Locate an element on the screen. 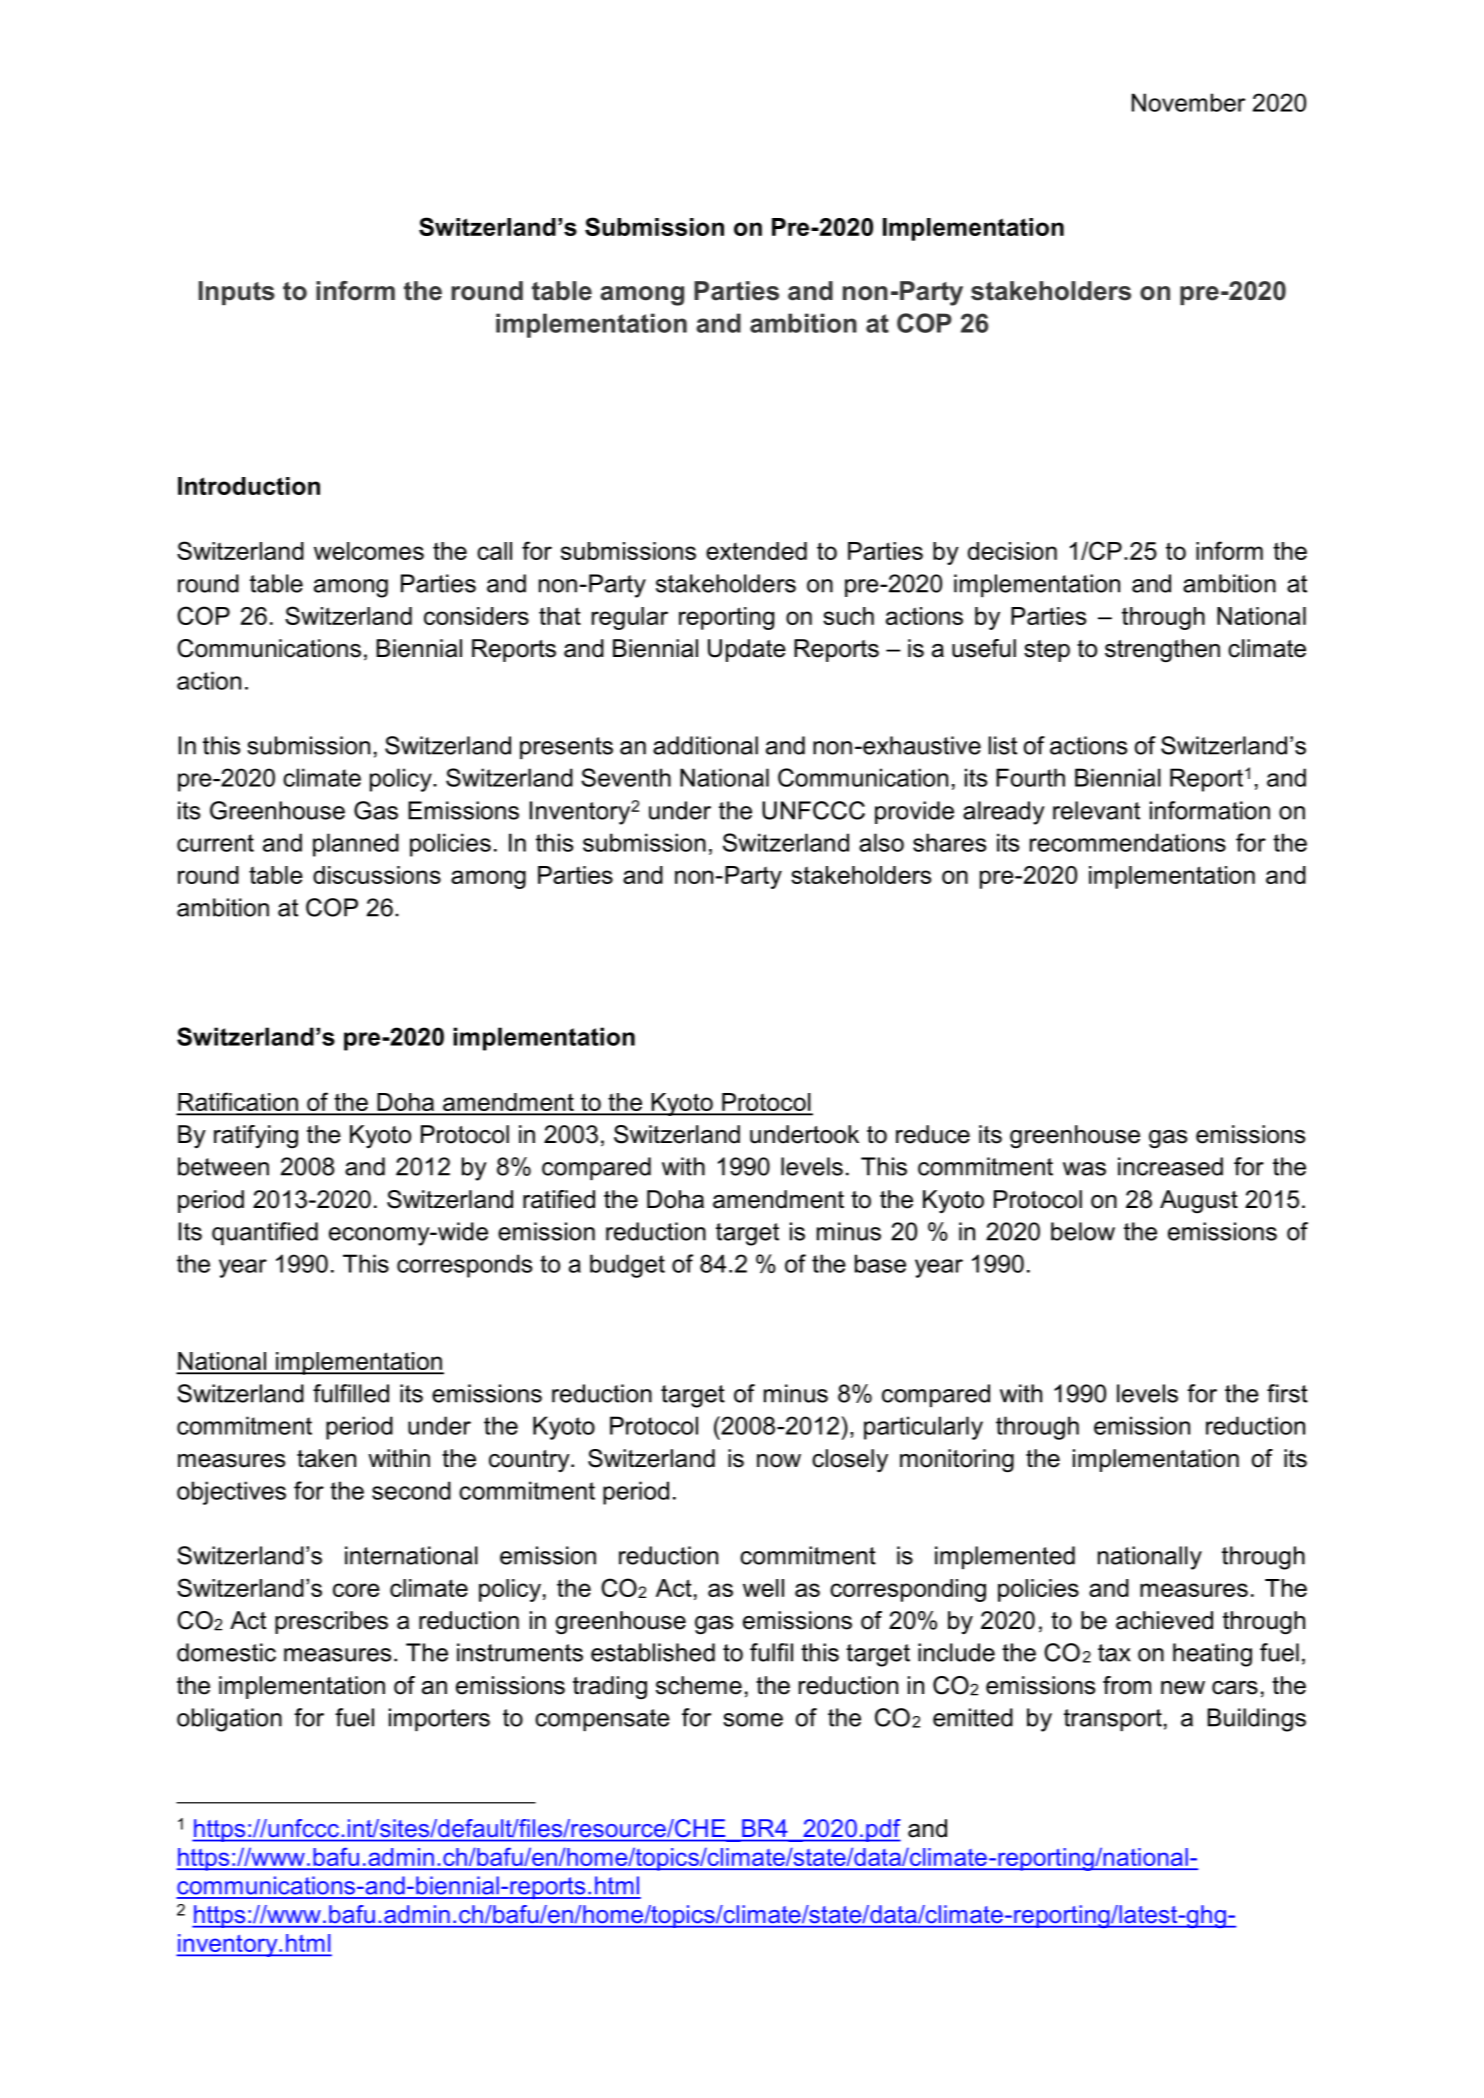 The height and width of the screenshot is (2098, 1484). recommendations is located at coordinates (1128, 842).
